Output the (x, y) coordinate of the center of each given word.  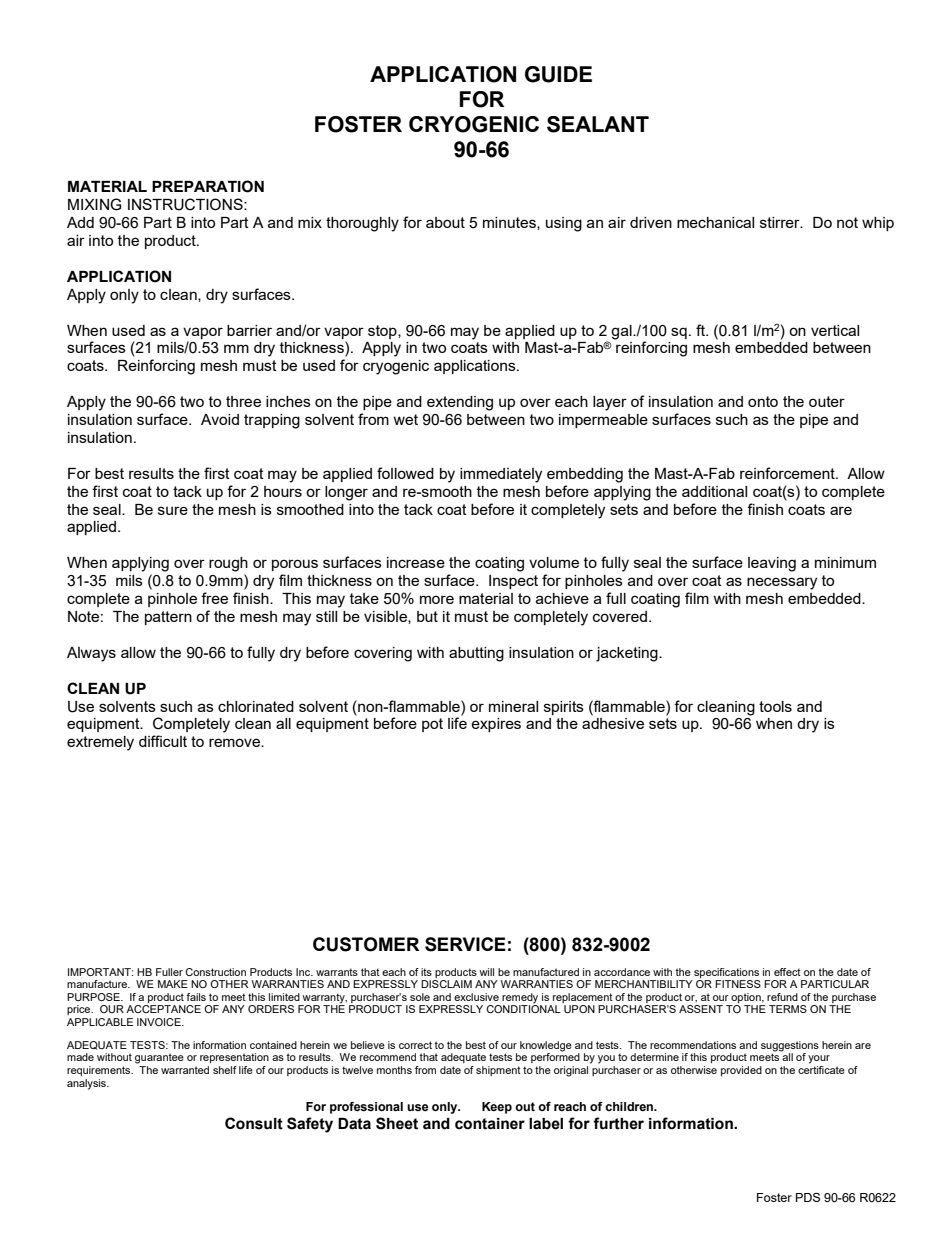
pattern (168, 618)
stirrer (781, 222)
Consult (254, 1123)
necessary (782, 583)
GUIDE (558, 74)
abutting (476, 654)
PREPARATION (208, 186)
